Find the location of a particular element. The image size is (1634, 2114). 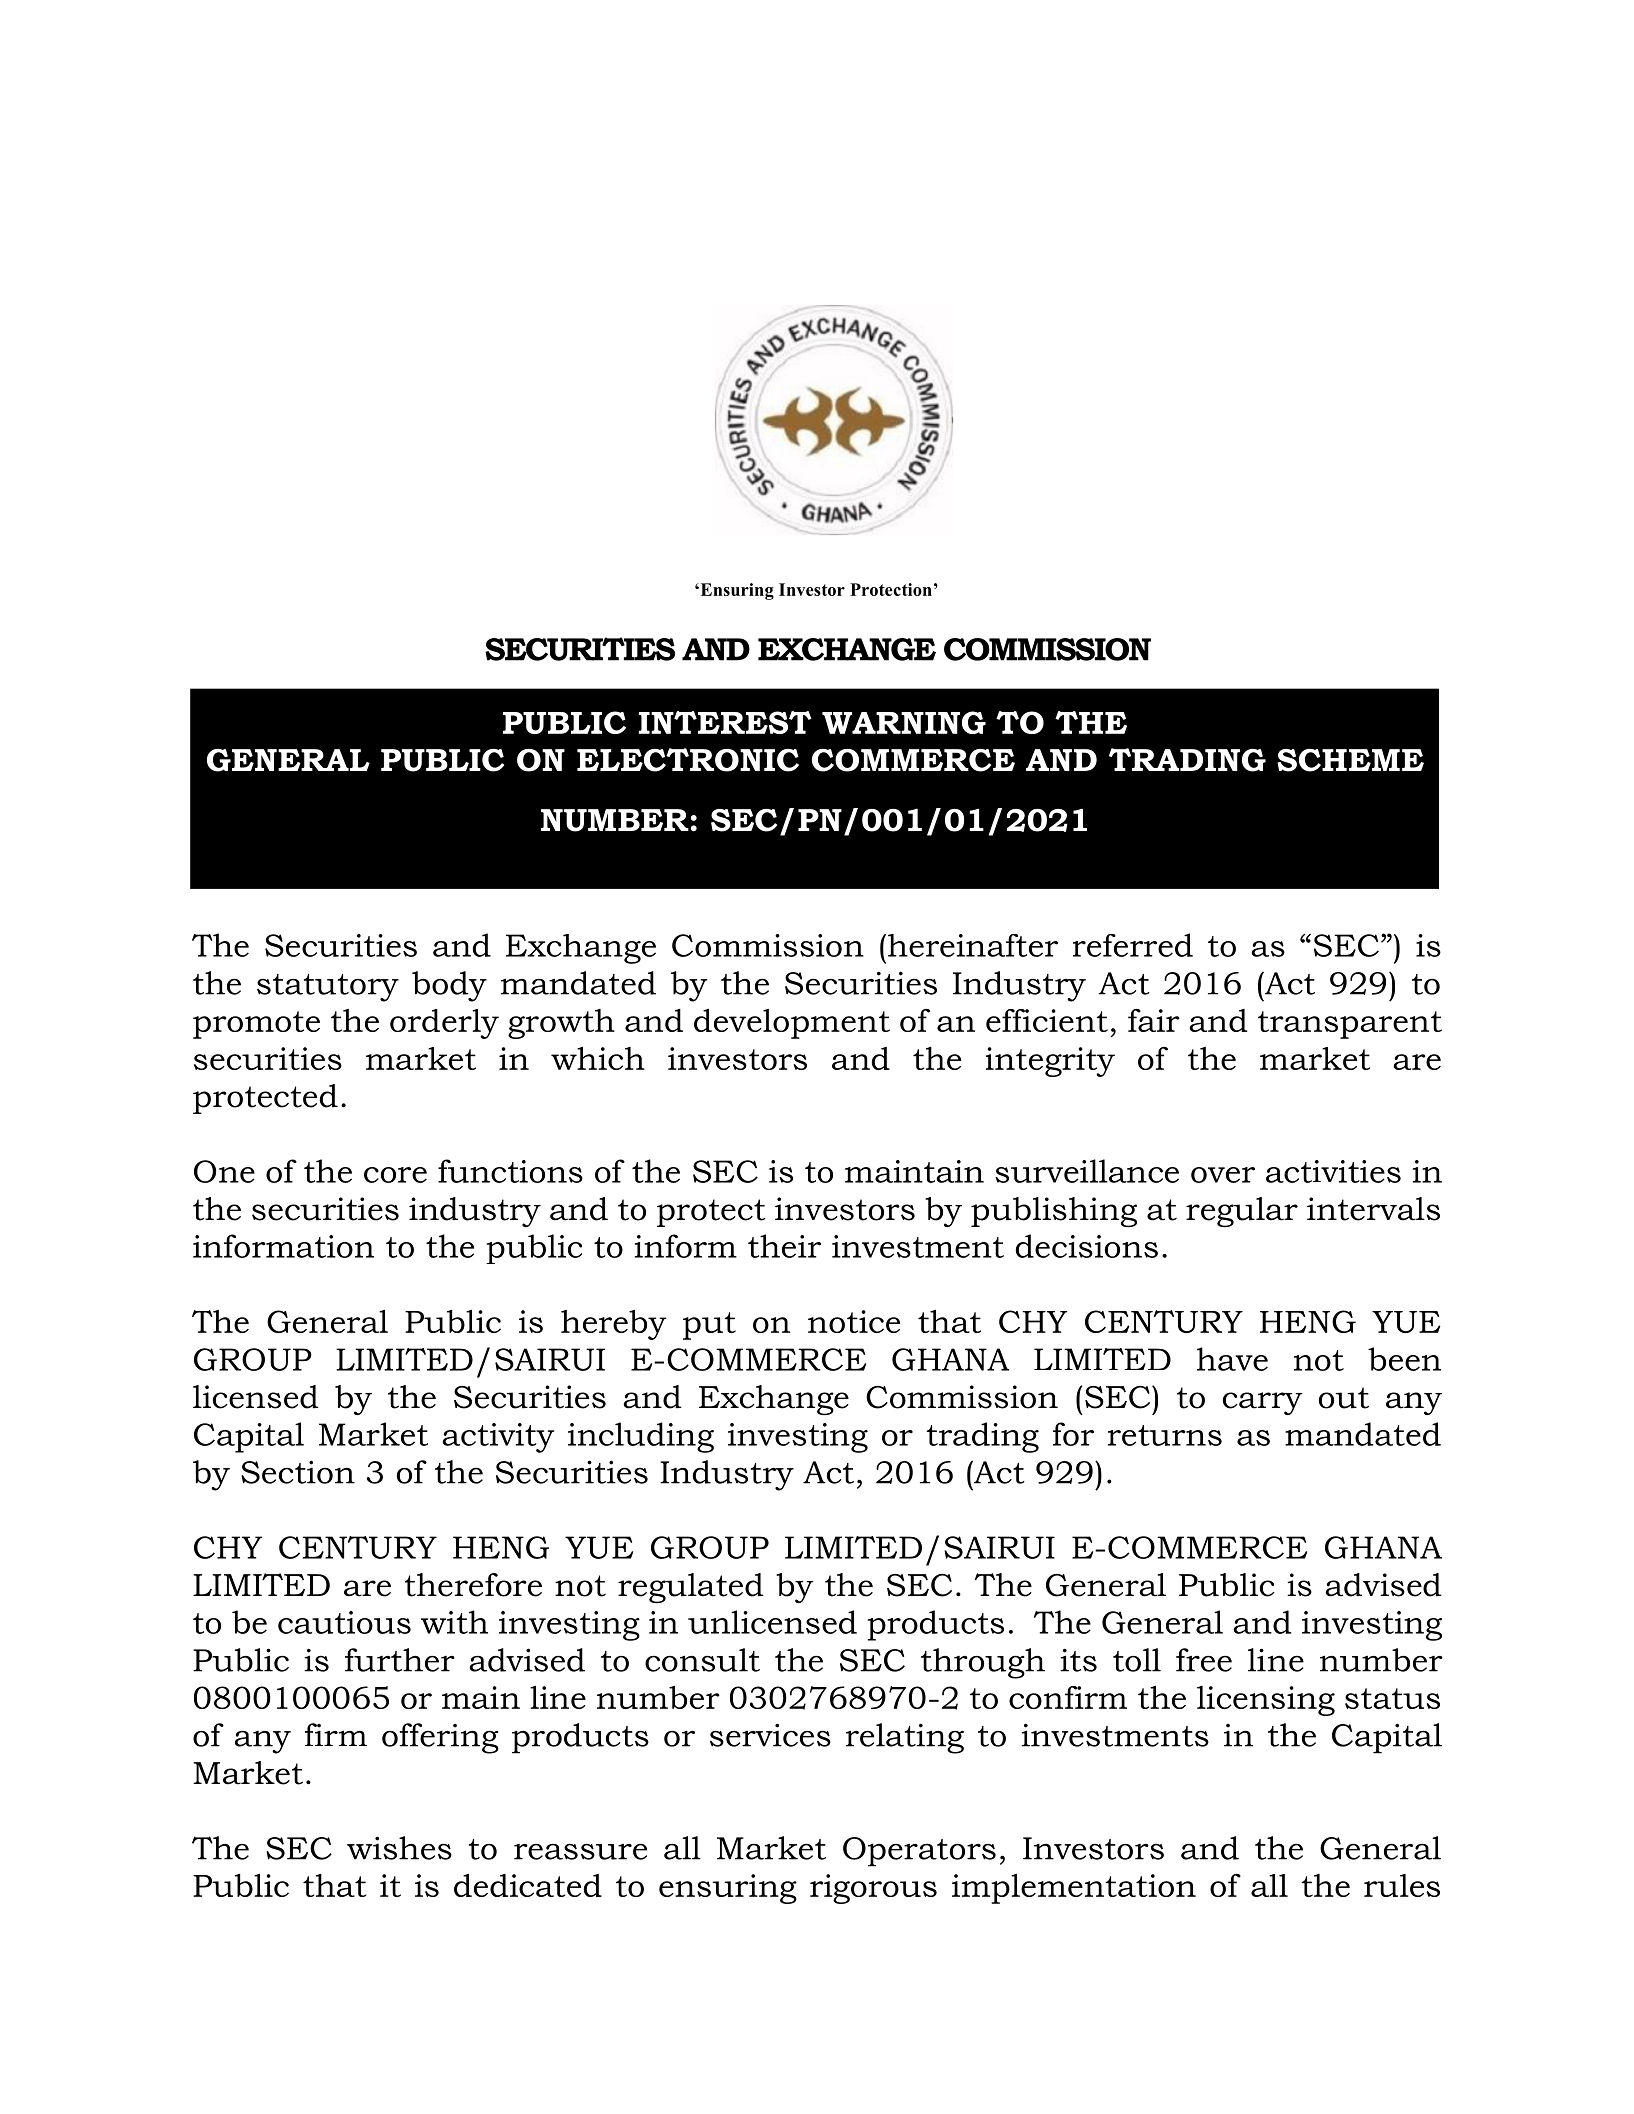

INTEREST is located at coordinates (725, 722).
